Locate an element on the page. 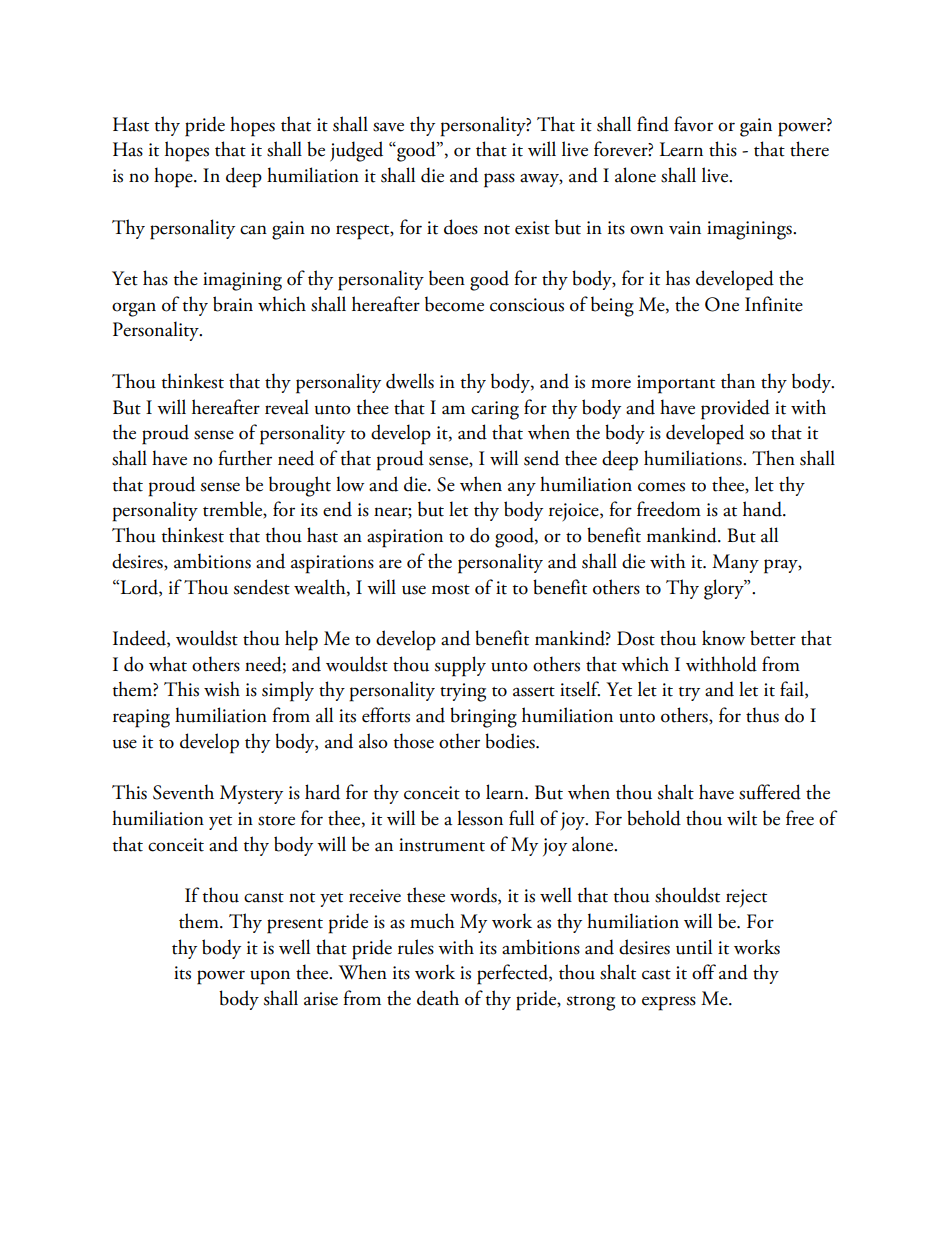  favor is located at coordinates (693, 124).
